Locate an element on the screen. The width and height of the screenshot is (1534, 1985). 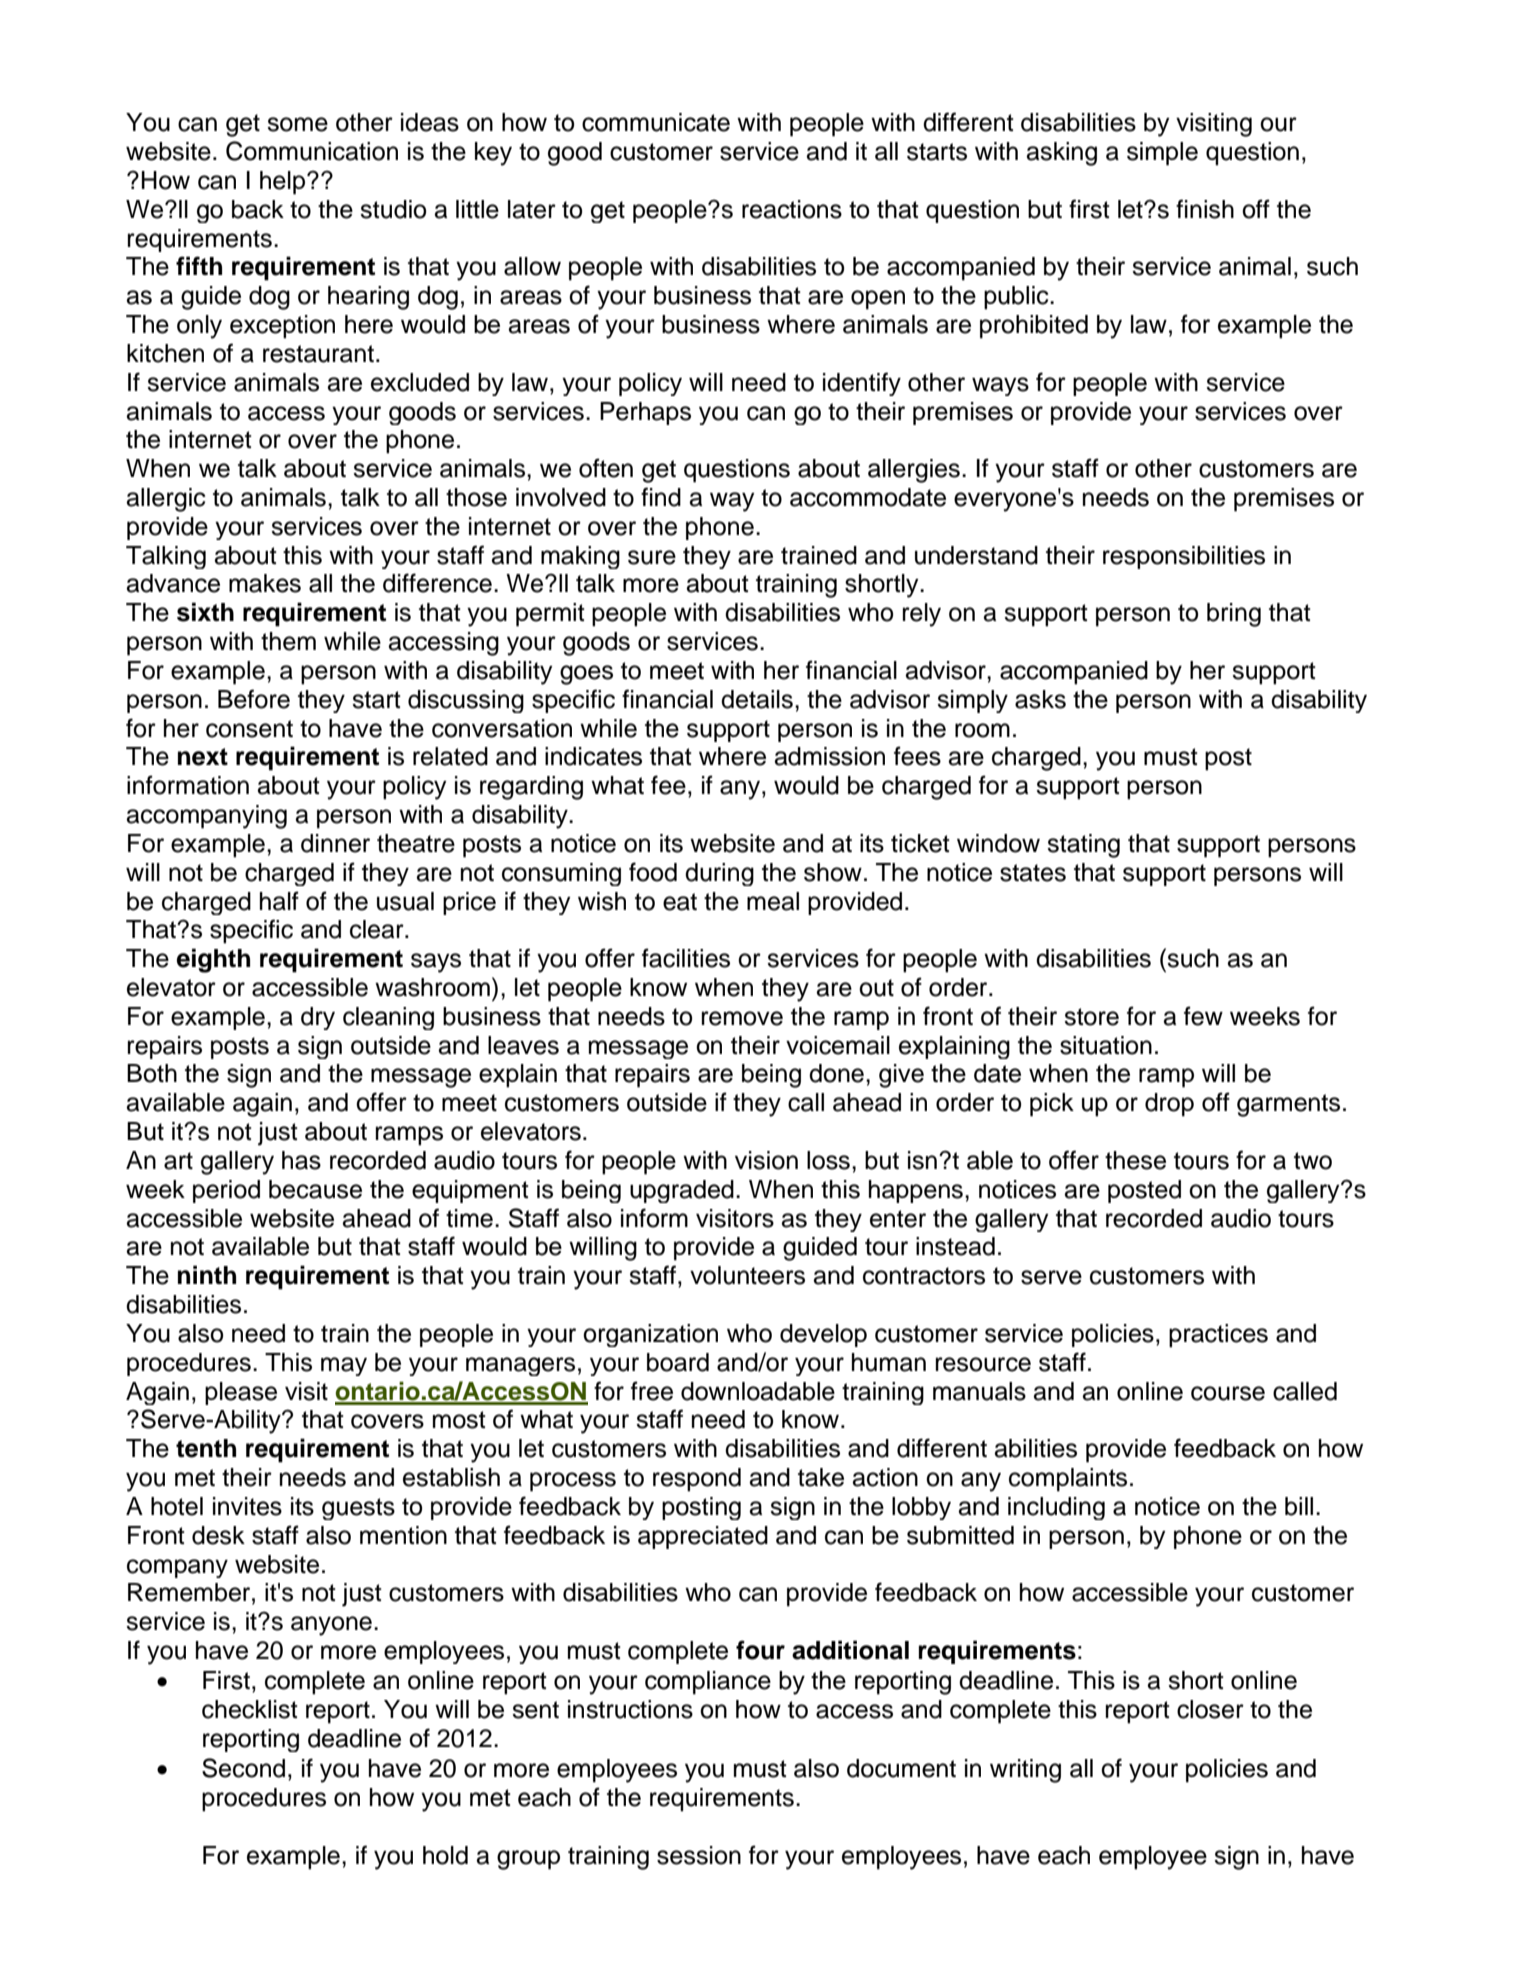
simple is located at coordinates (1162, 154).
